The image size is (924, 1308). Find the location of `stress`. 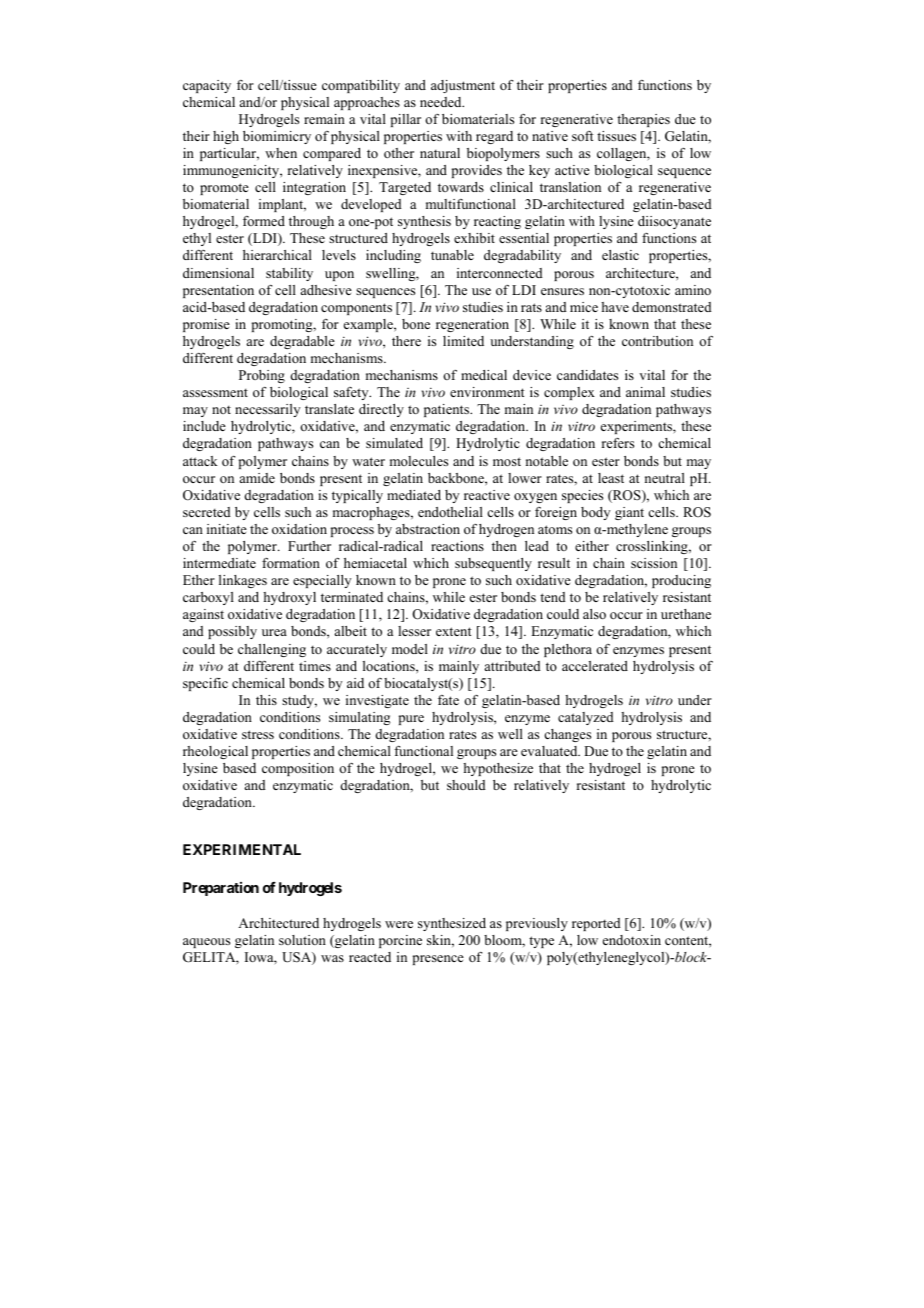

stress is located at coordinates (258, 734).
